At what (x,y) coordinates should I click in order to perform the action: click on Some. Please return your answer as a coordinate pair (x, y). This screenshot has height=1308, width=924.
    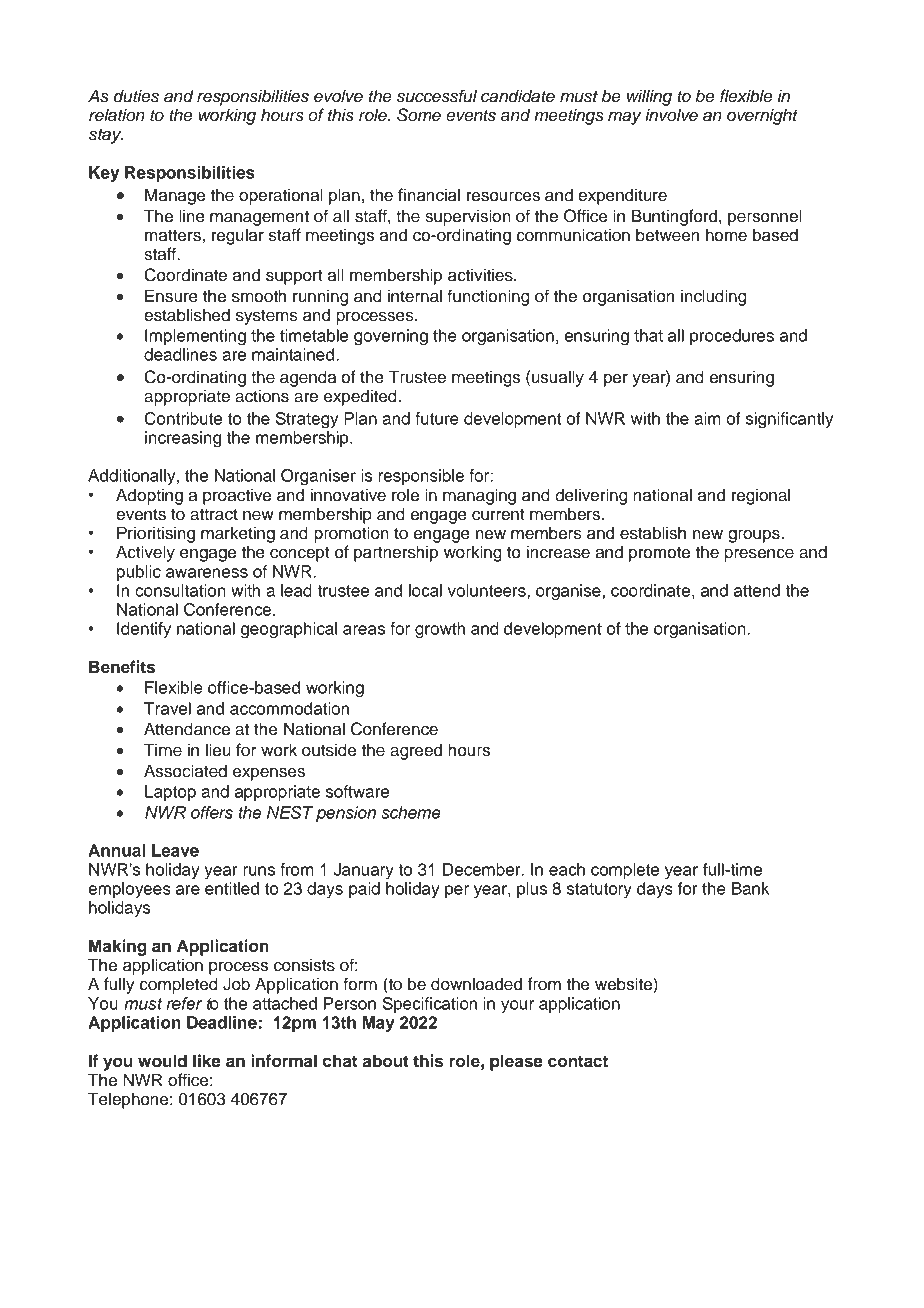
    Looking at the image, I should click on (419, 115).
